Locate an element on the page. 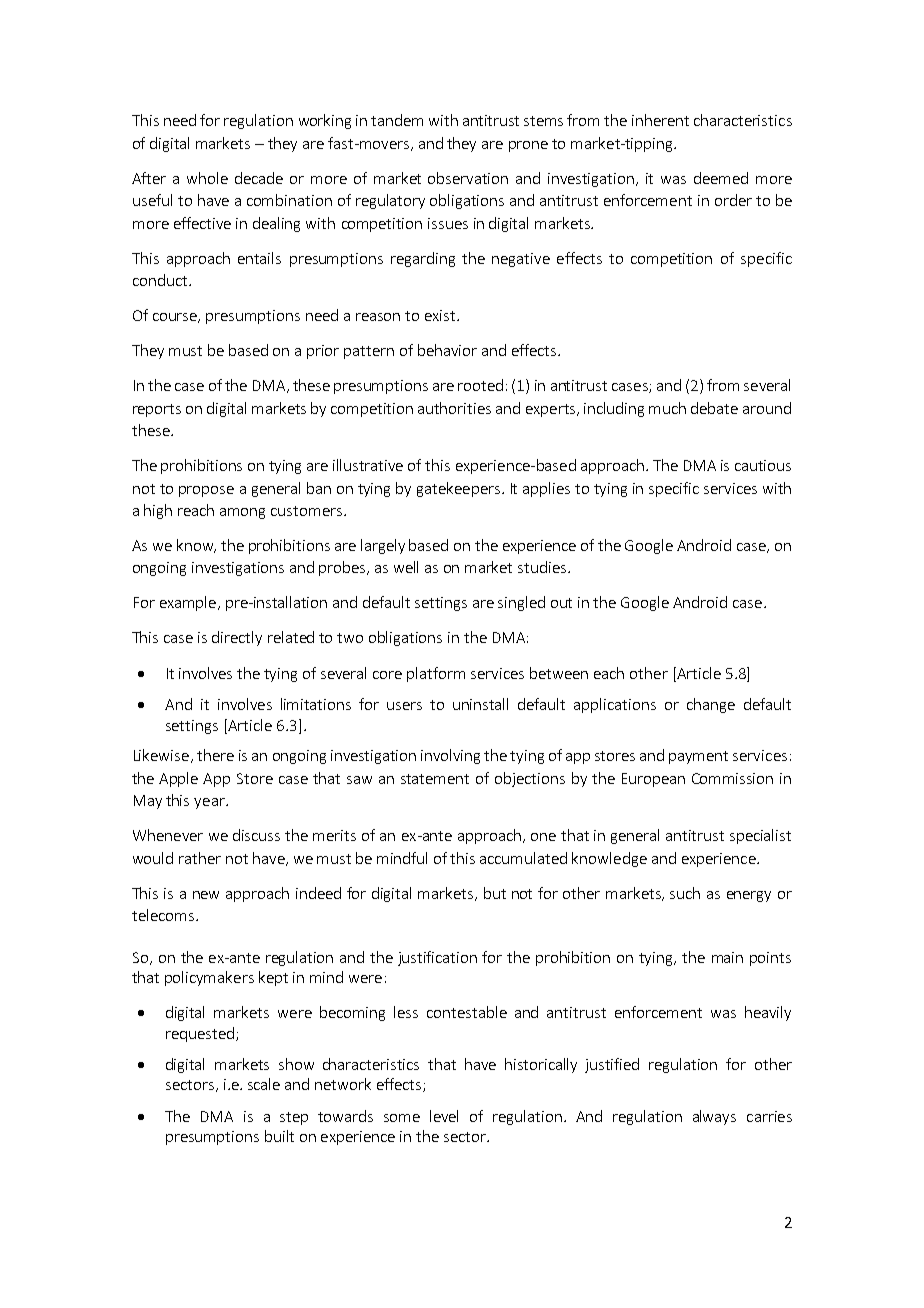  deemed is located at coordinates (721, 178).
